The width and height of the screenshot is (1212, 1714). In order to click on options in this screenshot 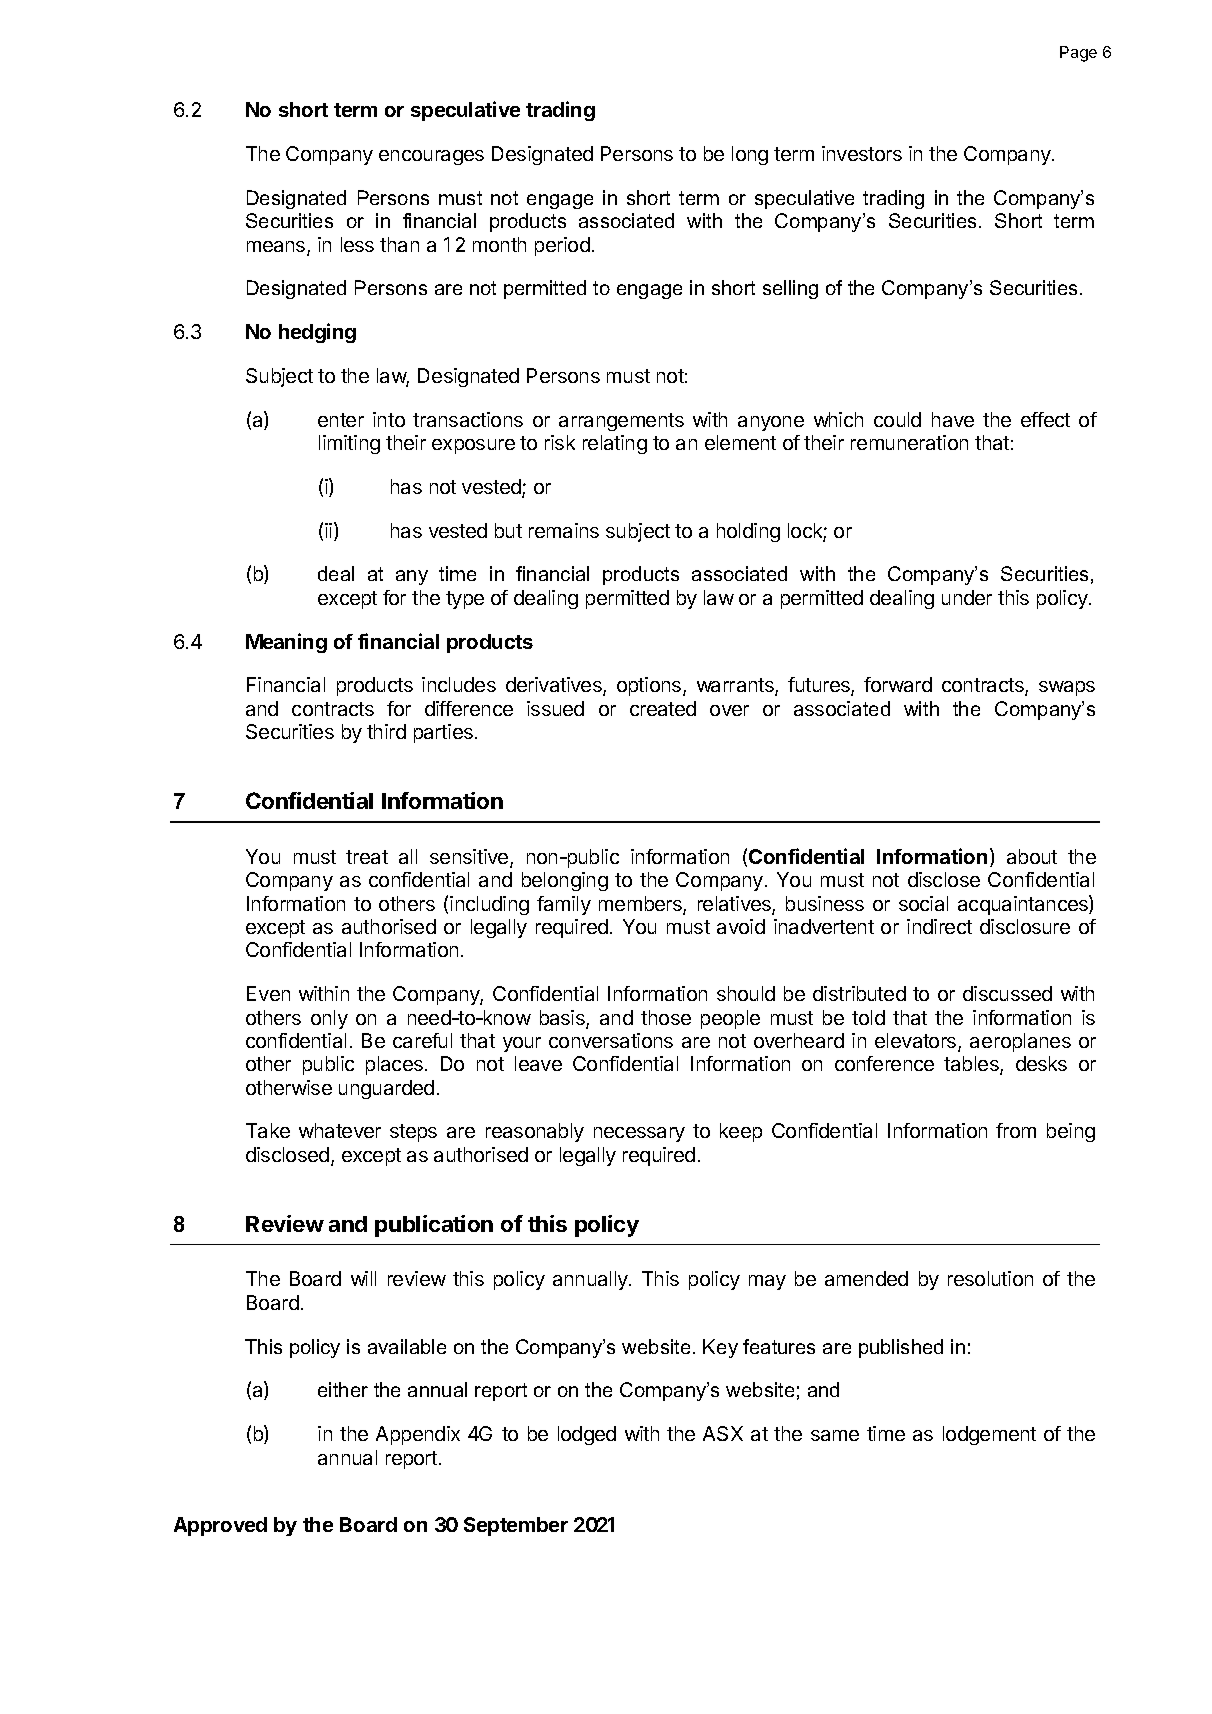, I will do `click(650, 686)`.
